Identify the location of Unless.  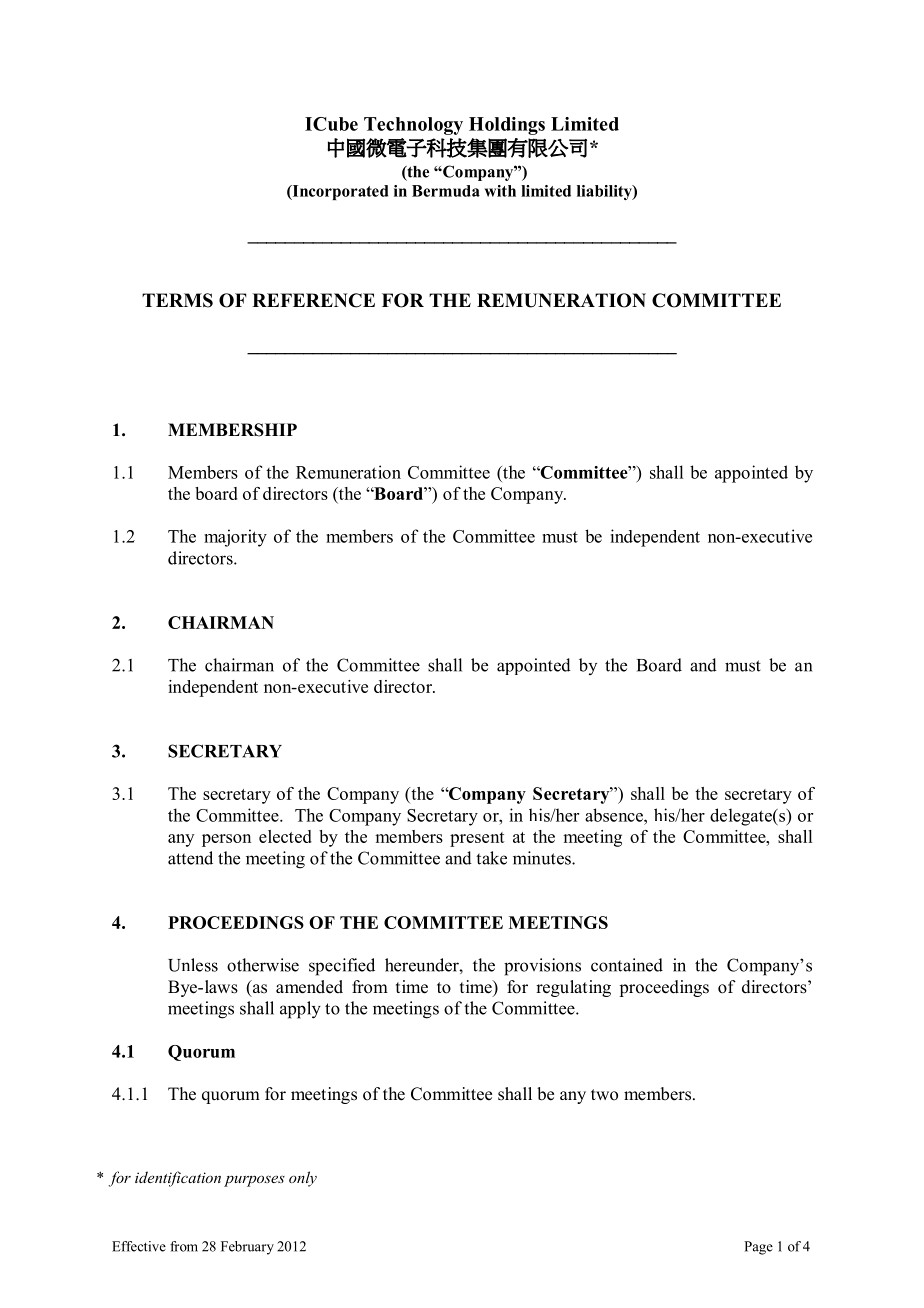
(193, 965).
